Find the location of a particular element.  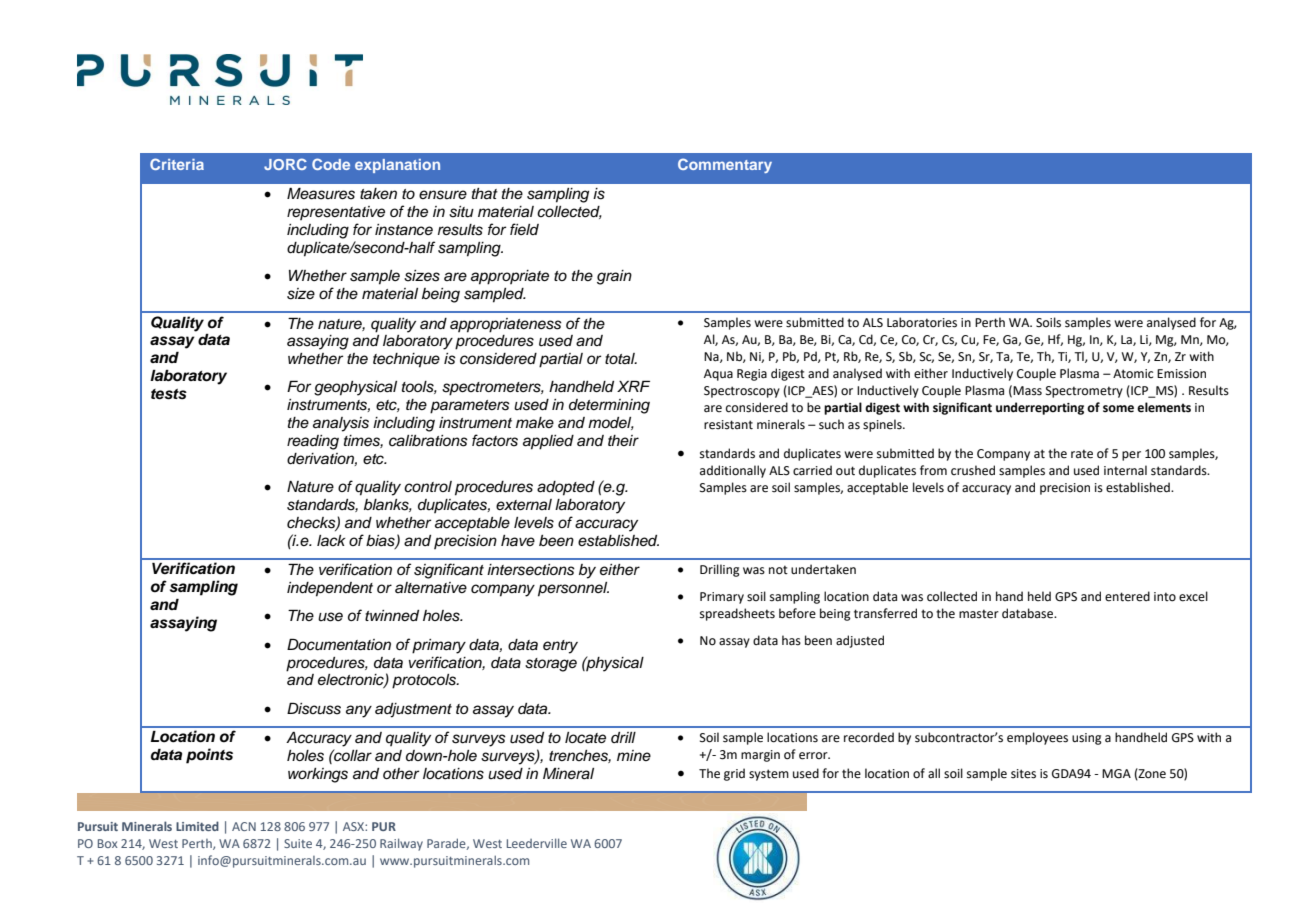

Laboratories is located at coordinates (922, 322).
